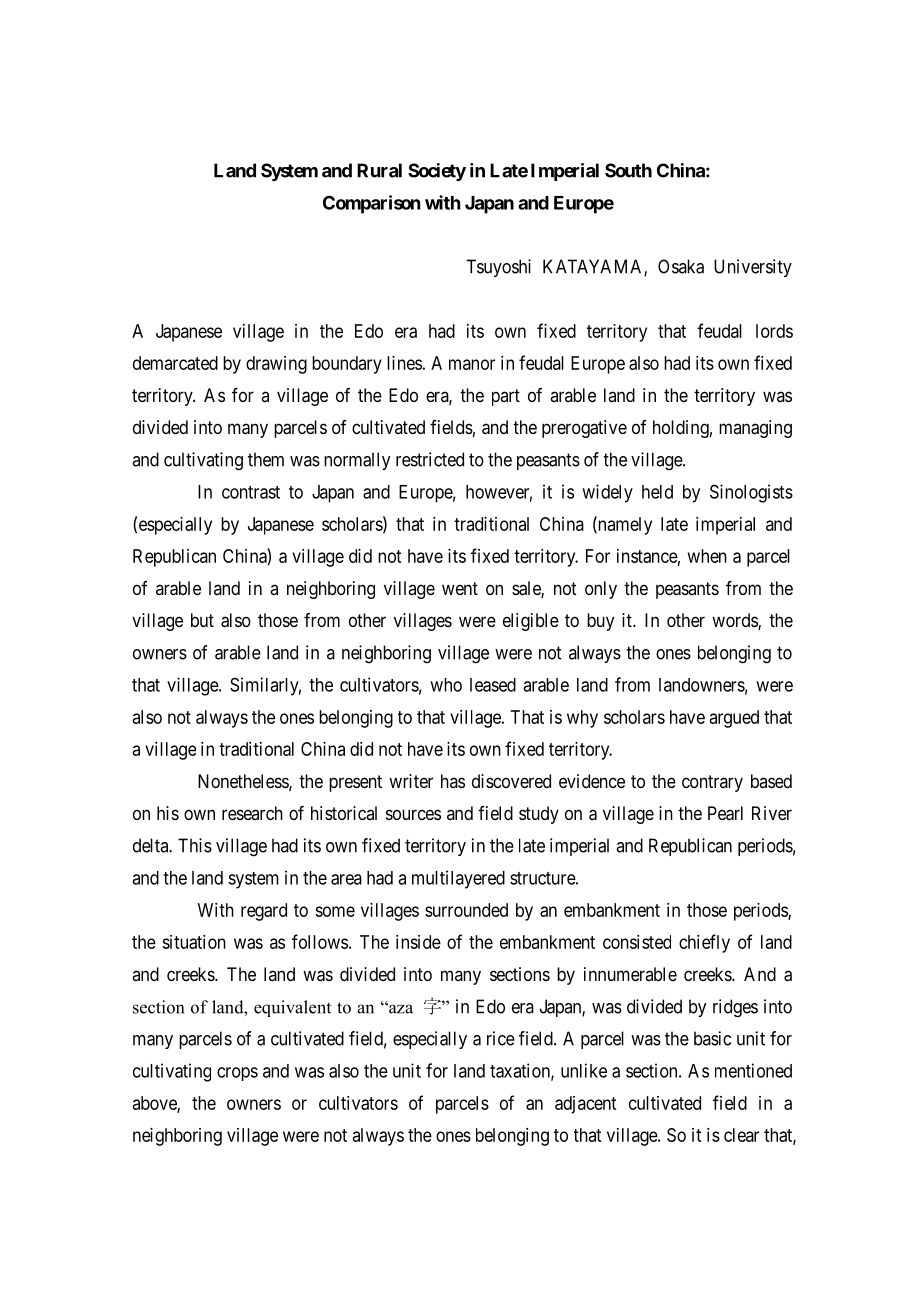  What do you see at coordinates (371, 204) in the screenshot?
I see `Comparison` at bounding box center [371, 204].
